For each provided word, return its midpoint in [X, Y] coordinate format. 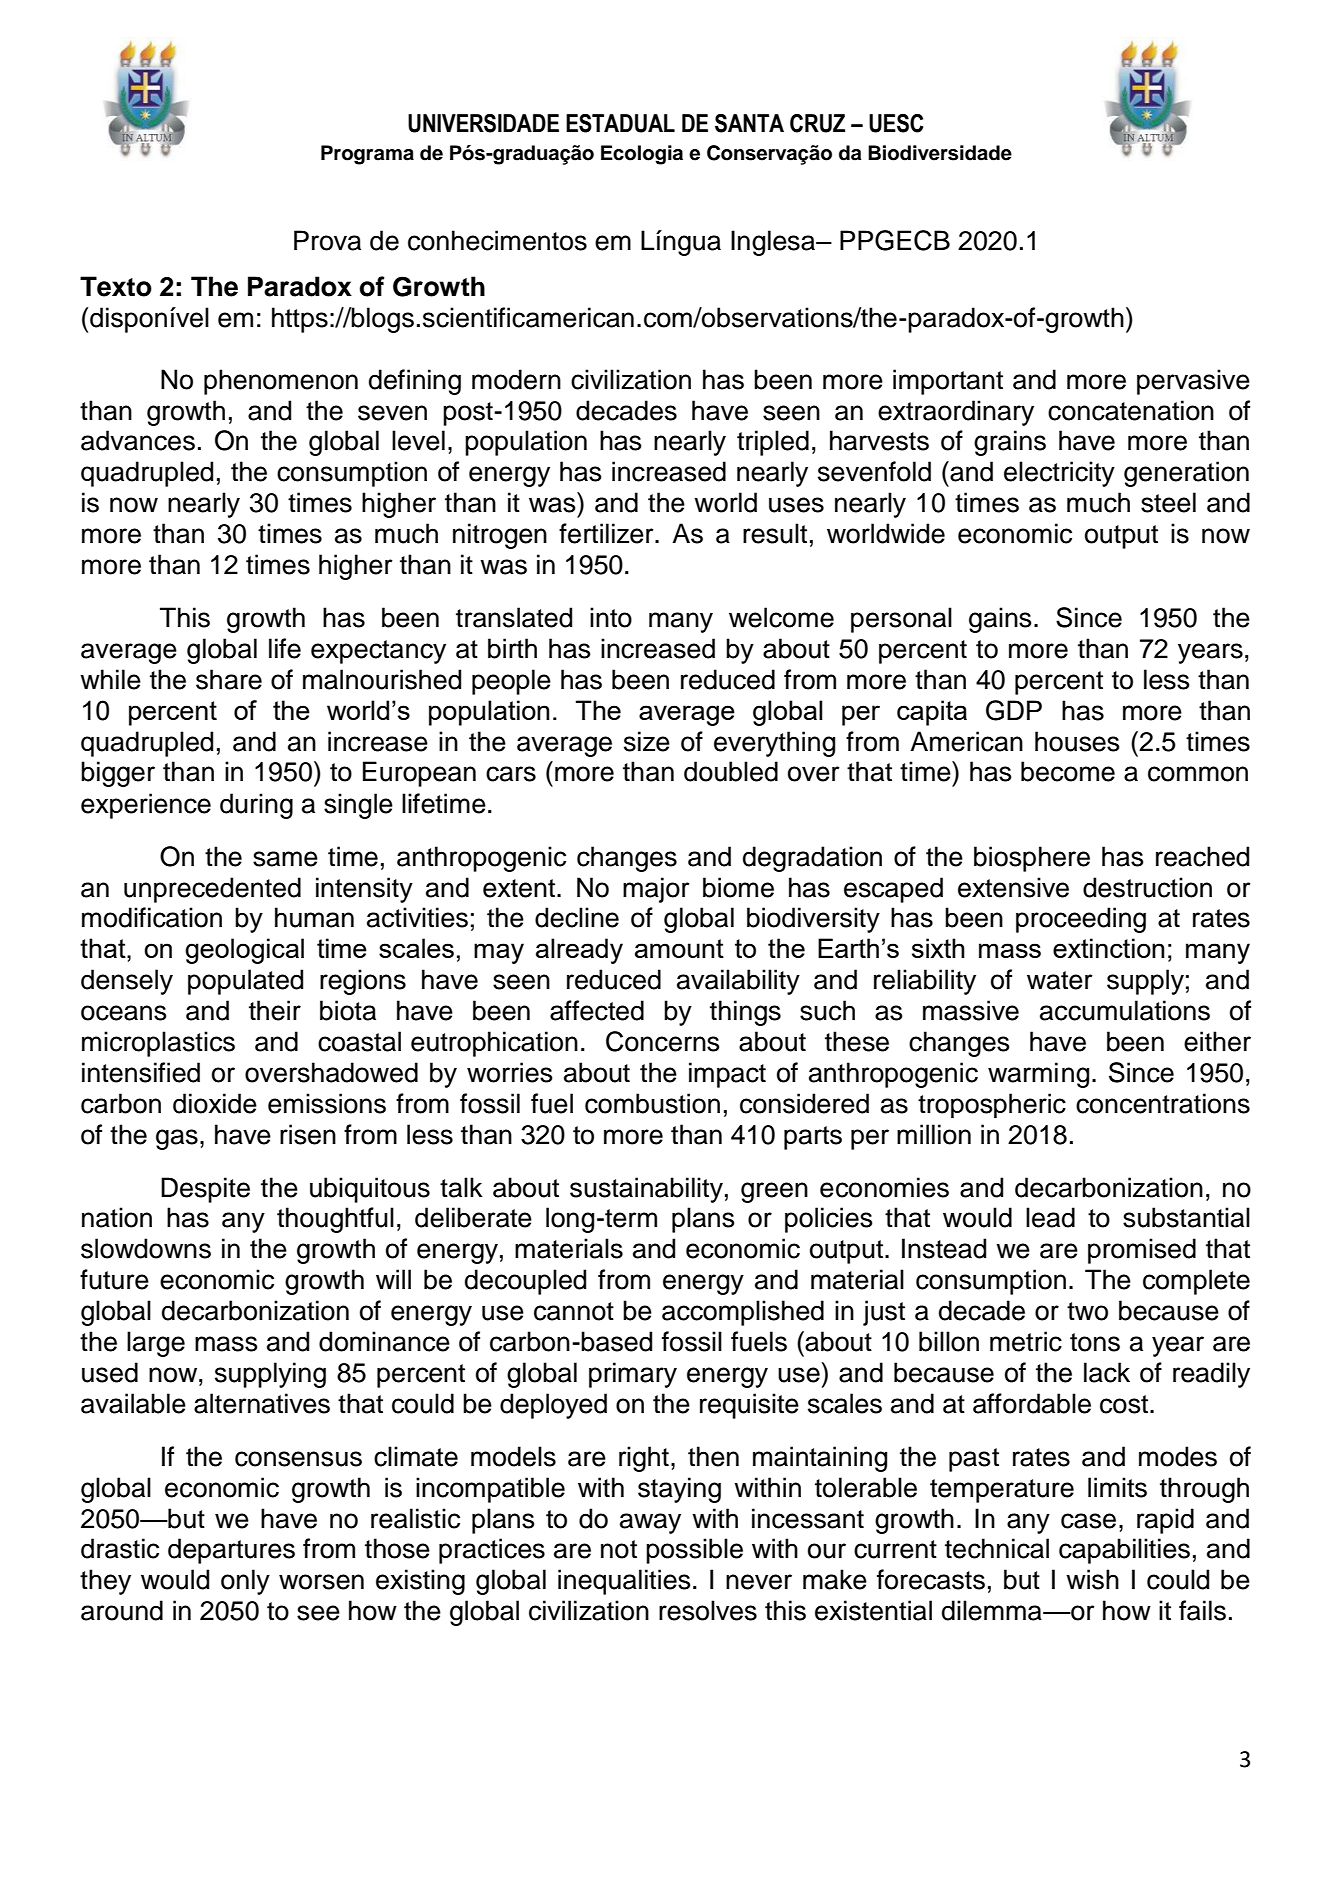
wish [1092, 1579]
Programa [367, 155]
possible [694, 1551]
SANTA [749, 123]
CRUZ [817, 123]
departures [231, 1551]
